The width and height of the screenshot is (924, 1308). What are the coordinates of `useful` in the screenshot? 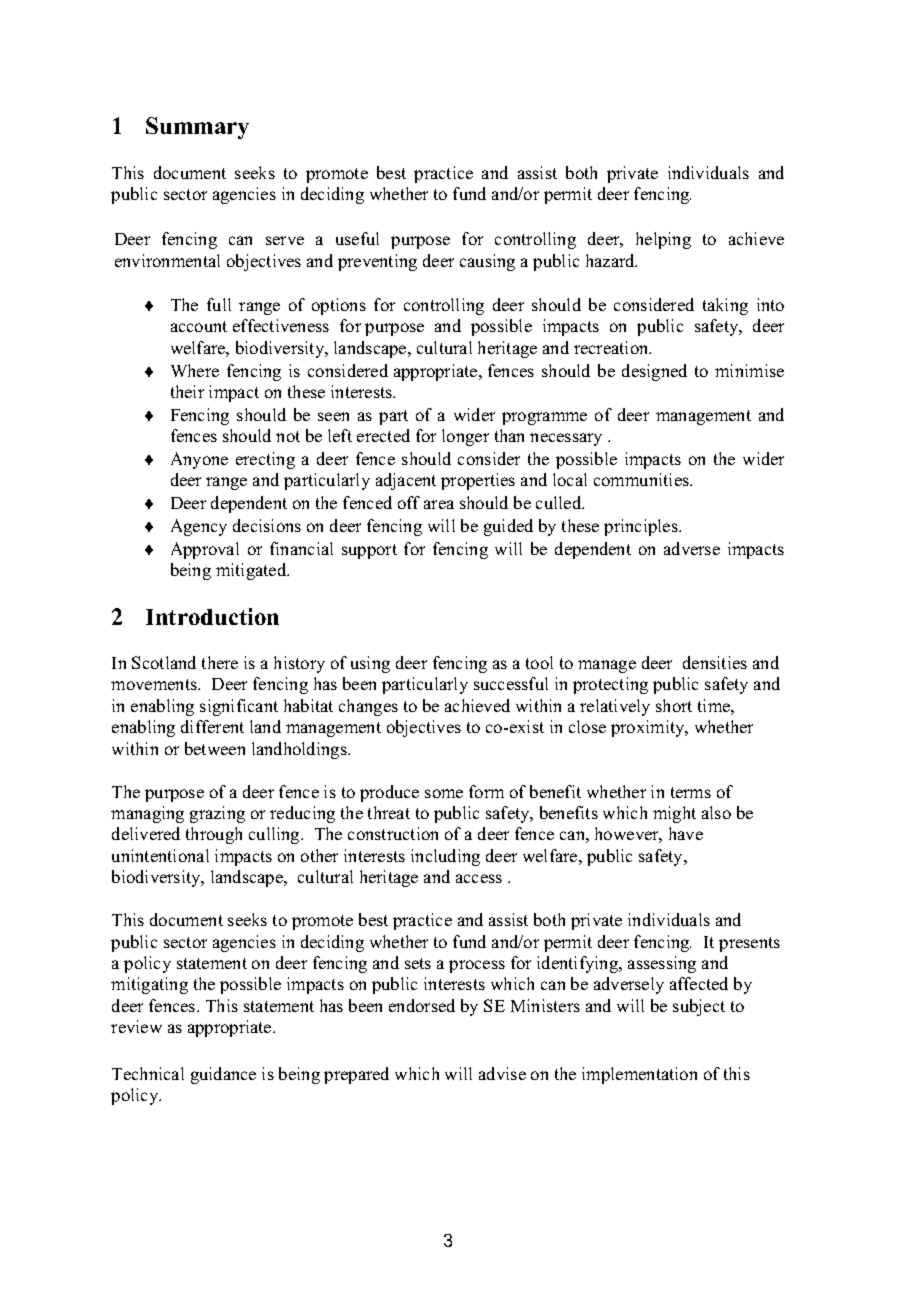 It's located at (357, 238).
